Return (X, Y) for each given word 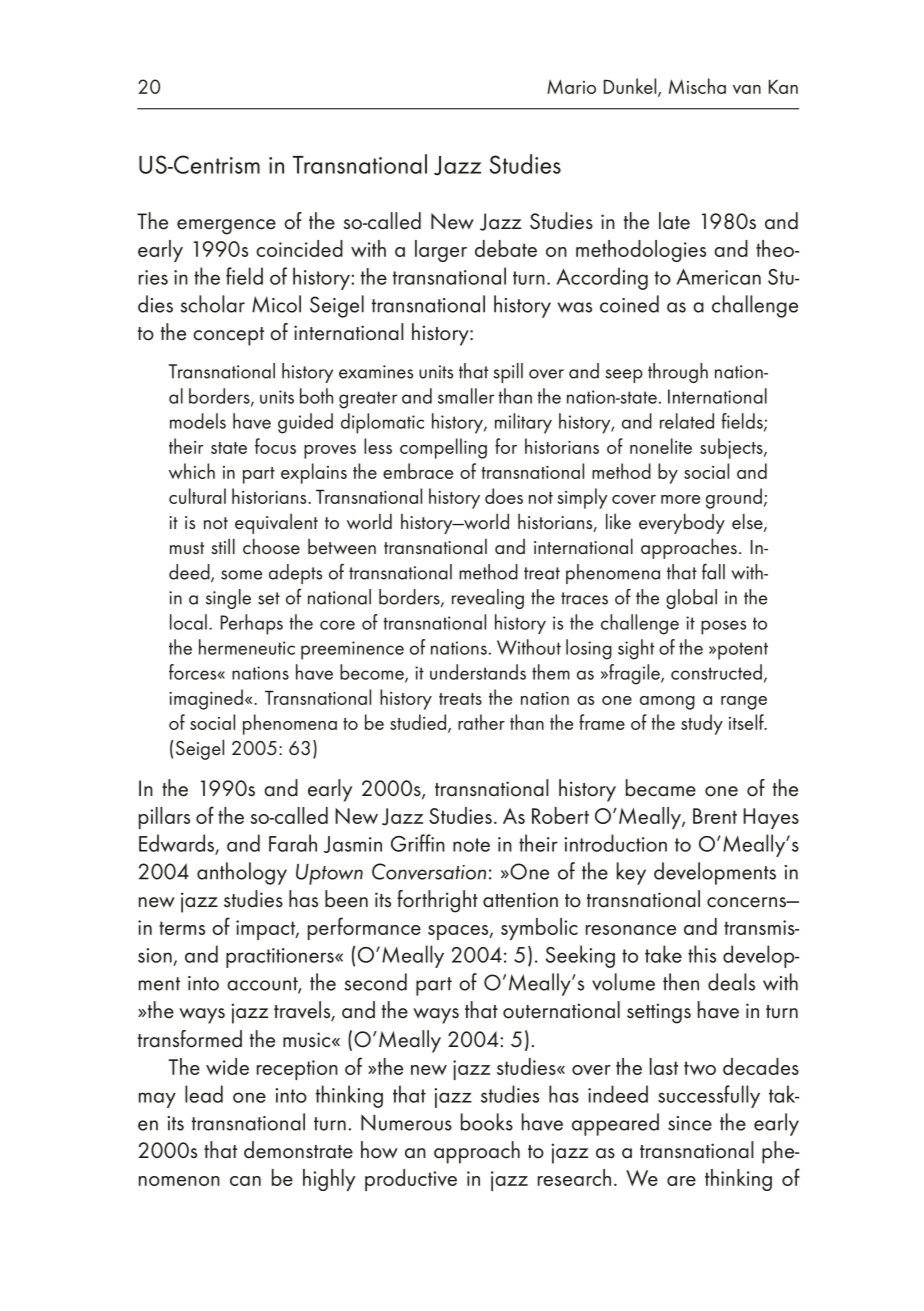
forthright (437, 901)
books (487, 1122)
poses (723, 627)
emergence (226, 227)
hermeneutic (247, 647)
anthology (242, 873)
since (690, 1123)
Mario (571, 86)
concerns (747, 902)
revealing (488, 599)
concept (228, 336)
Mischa (697, 86)
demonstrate (298, 1150)
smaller (466, 396)
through (678, 373)
